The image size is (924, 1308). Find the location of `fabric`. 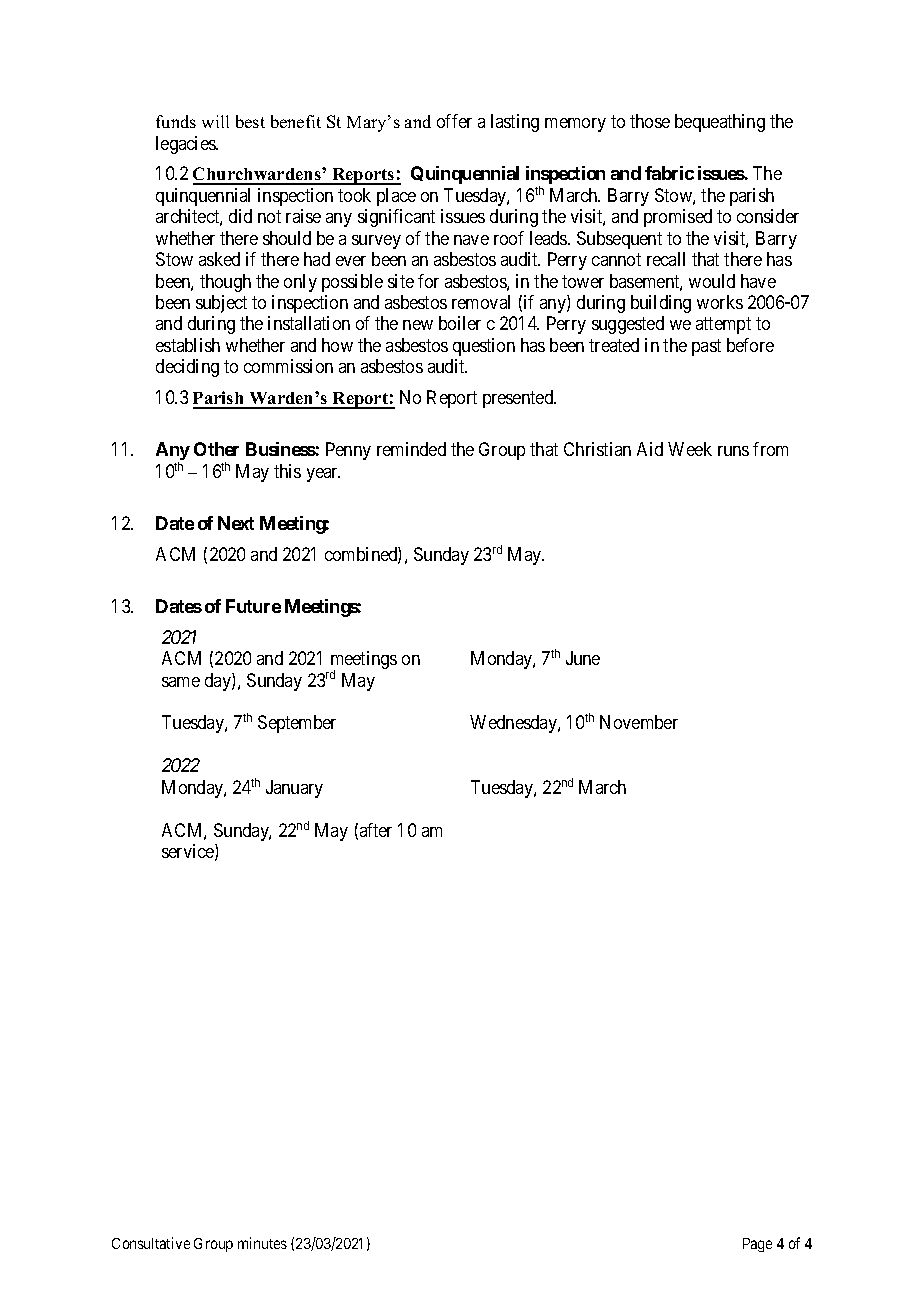

fabric is located at coordinates (669, 173).
